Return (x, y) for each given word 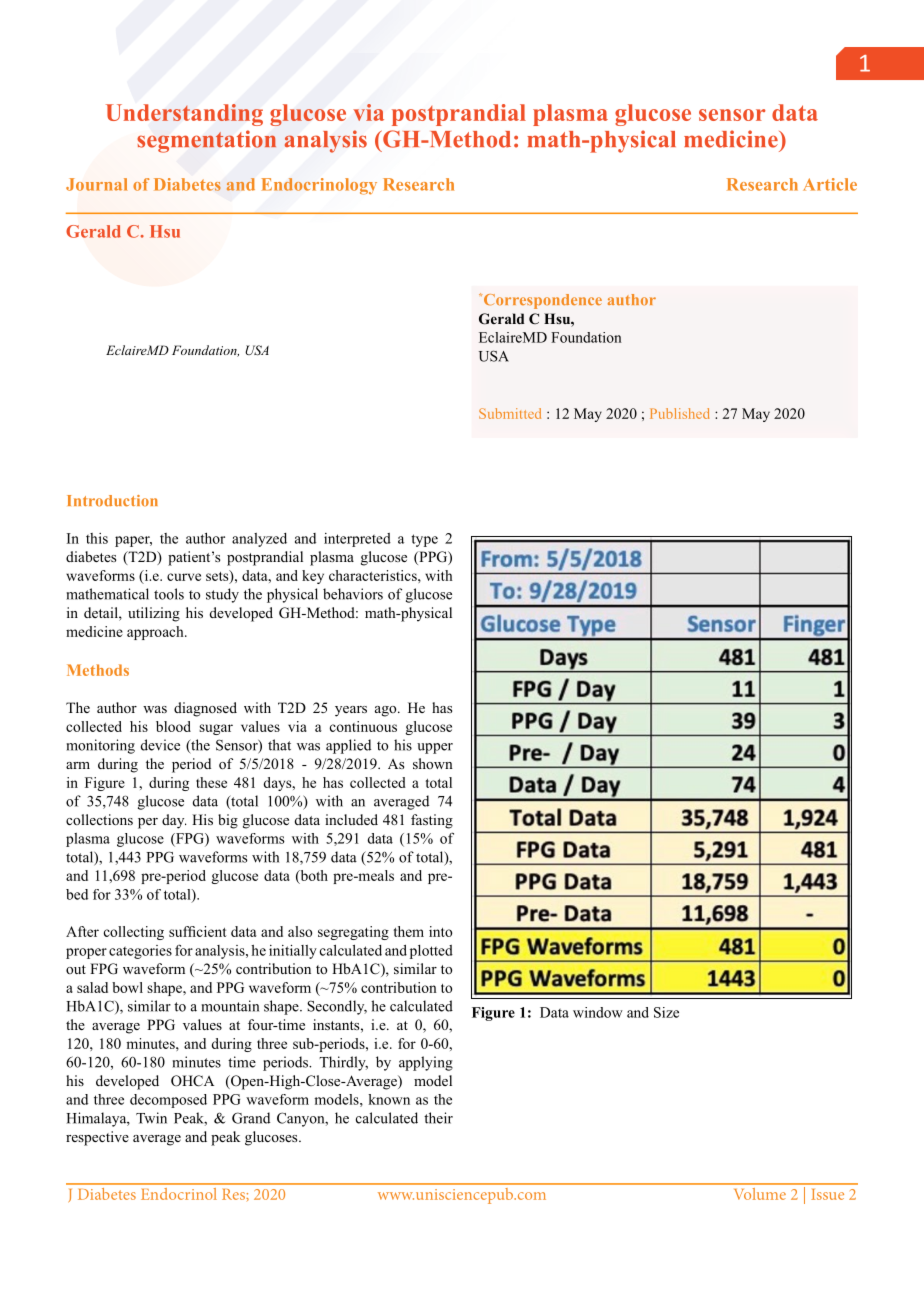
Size (666, 1012)
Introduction (112, 501)
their (438, 1118)
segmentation (206, 141)
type (424, 540)
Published (679, 413)
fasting (432, 821)
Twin (151, 1118)
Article (830, 184)
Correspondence (541, 301)
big (228, 821)
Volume (760, 1194)
